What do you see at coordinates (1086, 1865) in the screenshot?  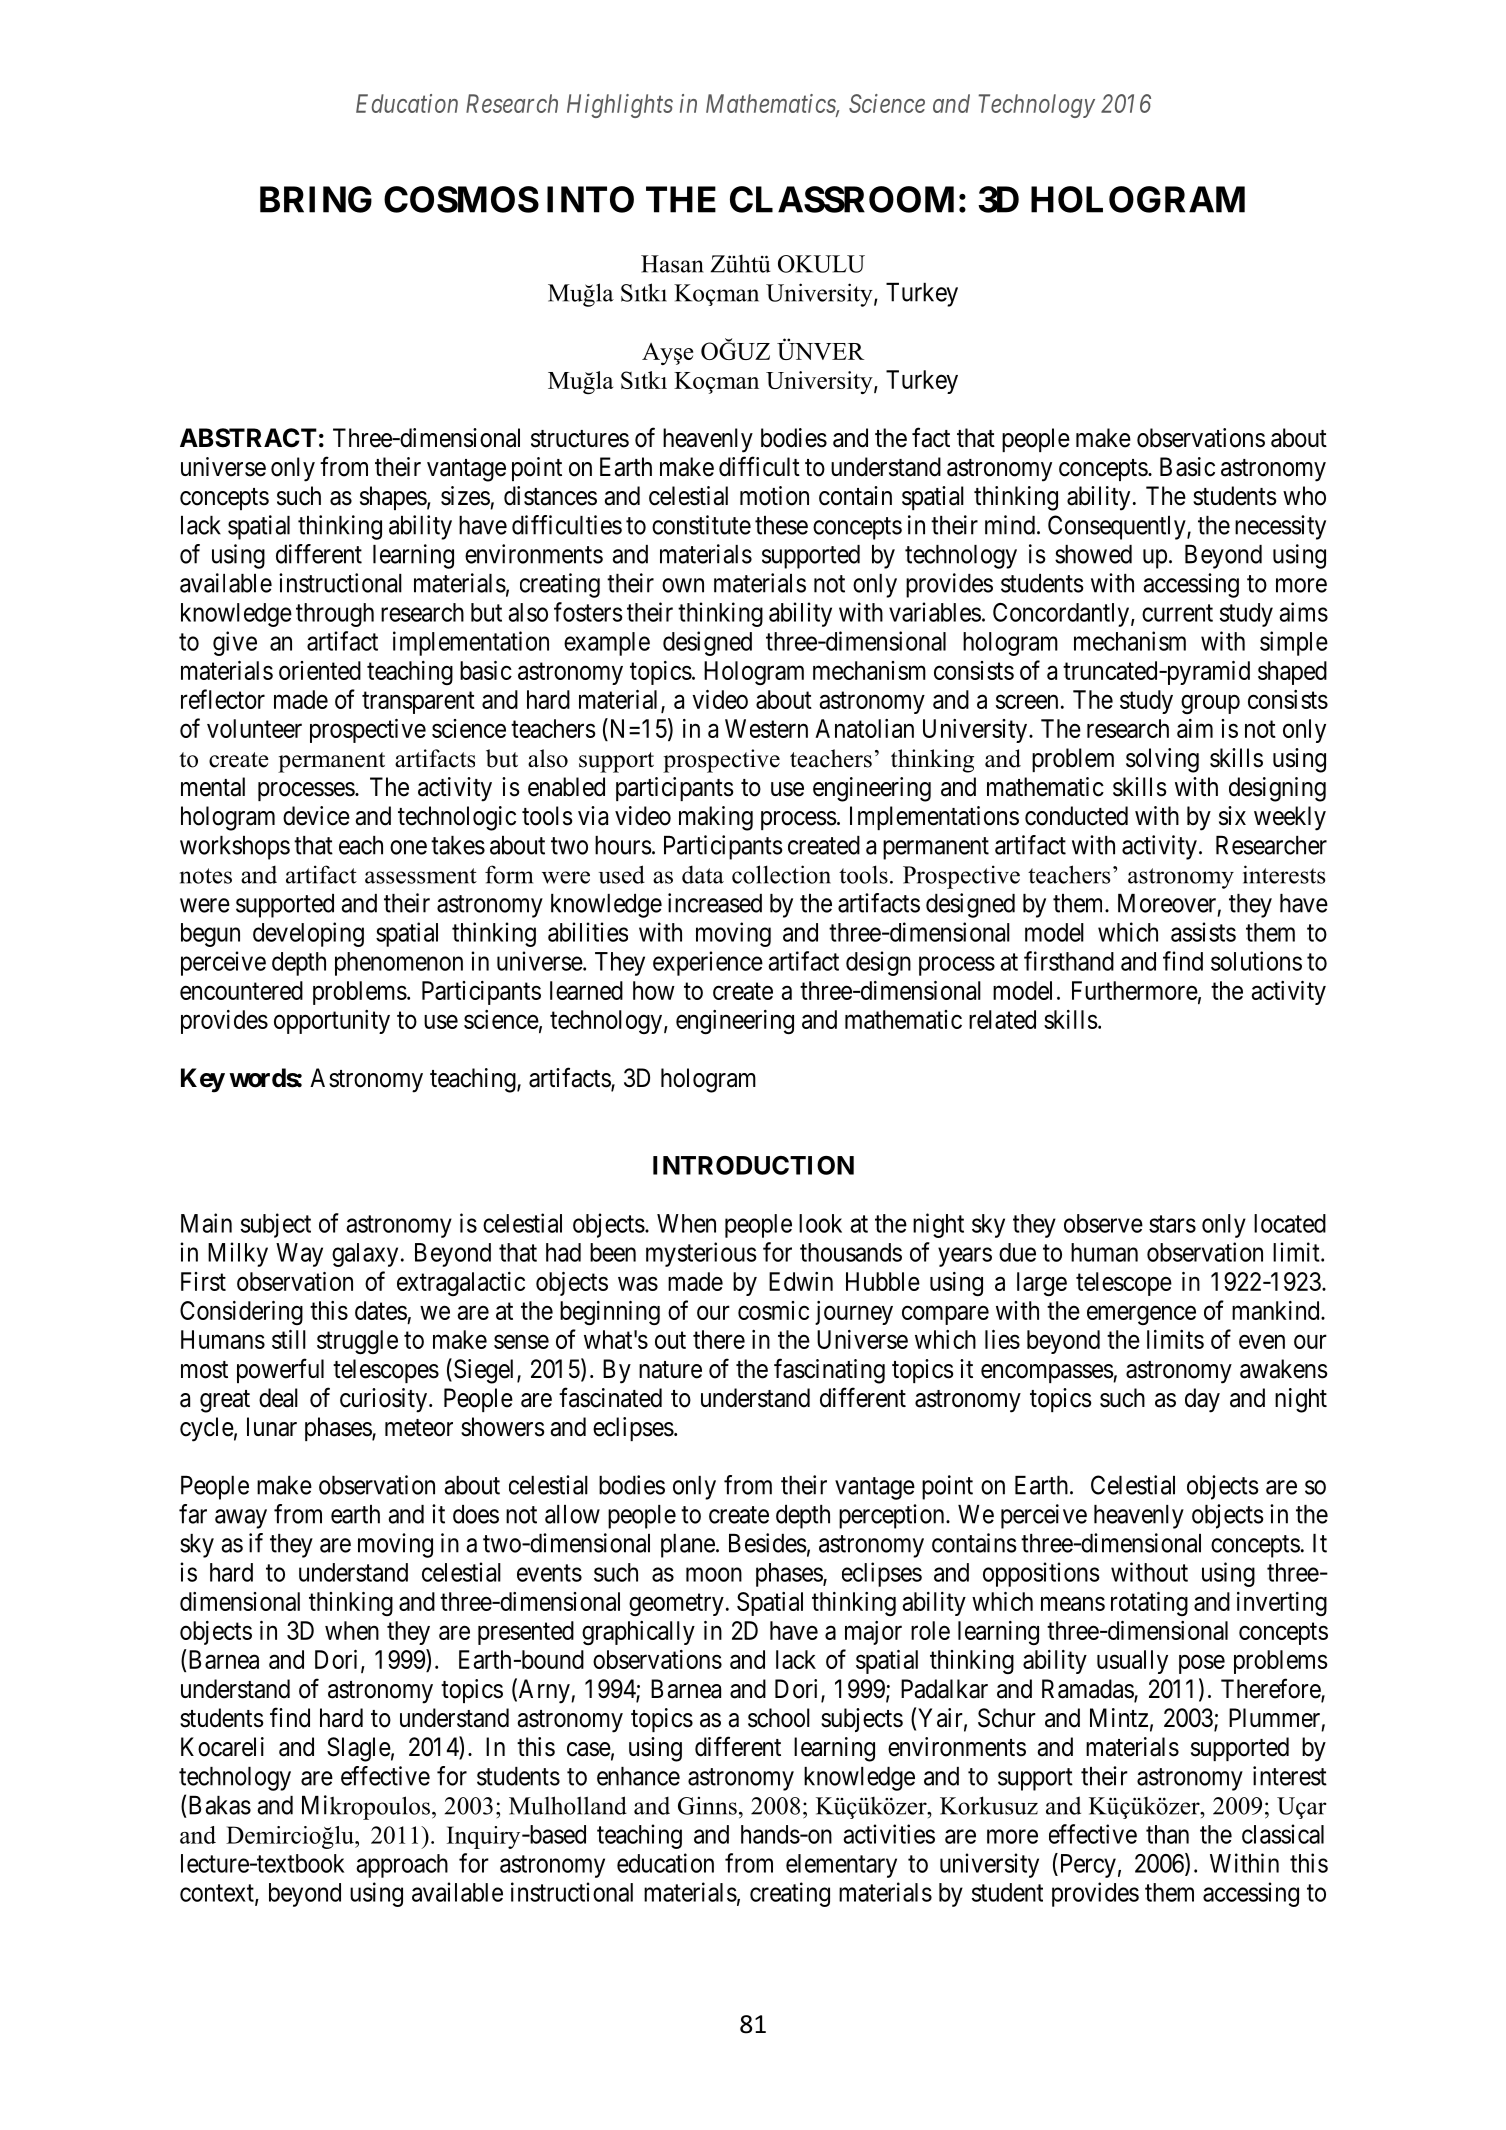 I see `Percy` at bounding box center [1086, 1865].
